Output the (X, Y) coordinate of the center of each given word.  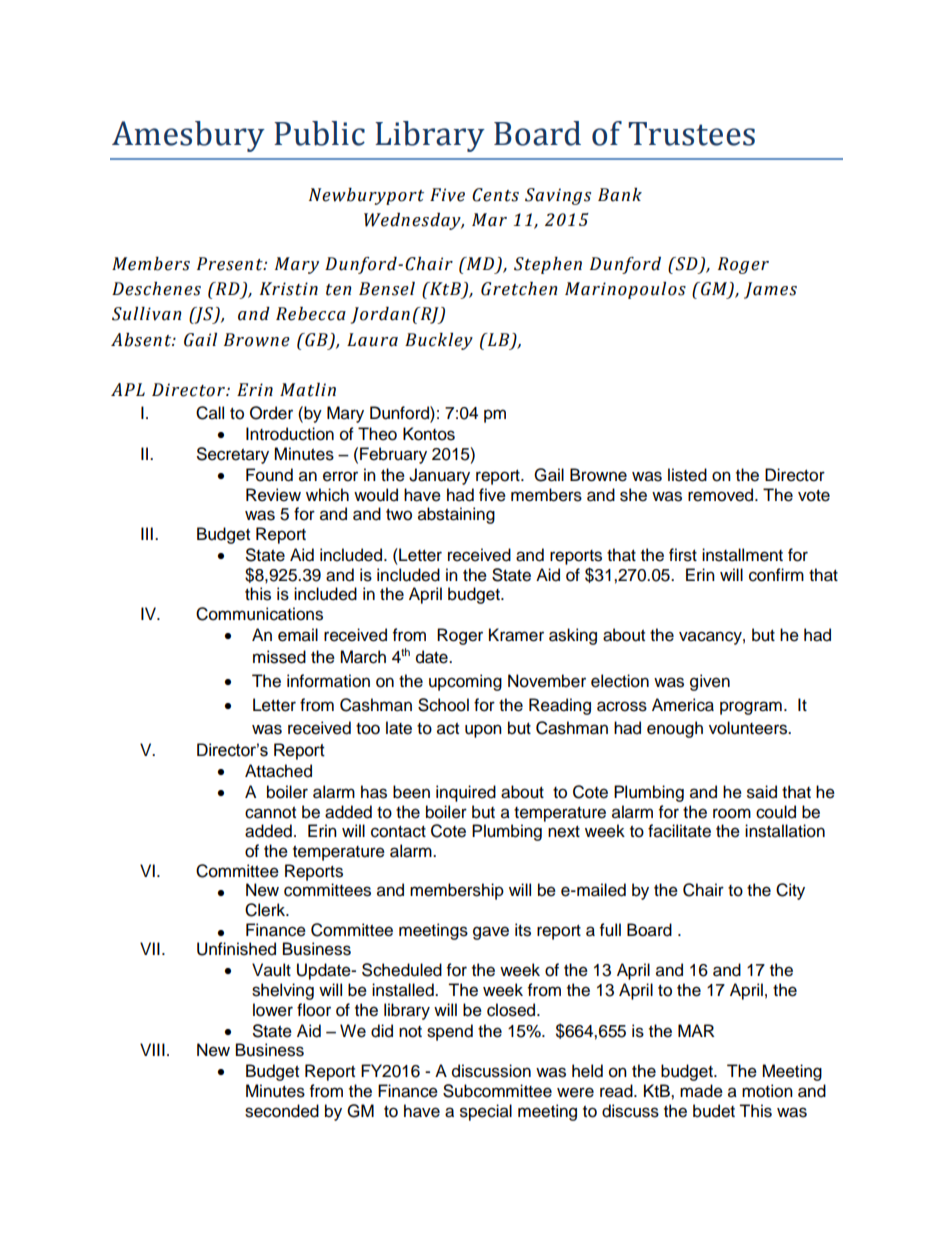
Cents (495, 195)
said (762, 792)
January (439, 476)
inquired (466, 793)
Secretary (233, 455)
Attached (278, 771)
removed (722, 495)
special (486, 1112)
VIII (152, 1049)
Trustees (691, 134)
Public (319, 133)
